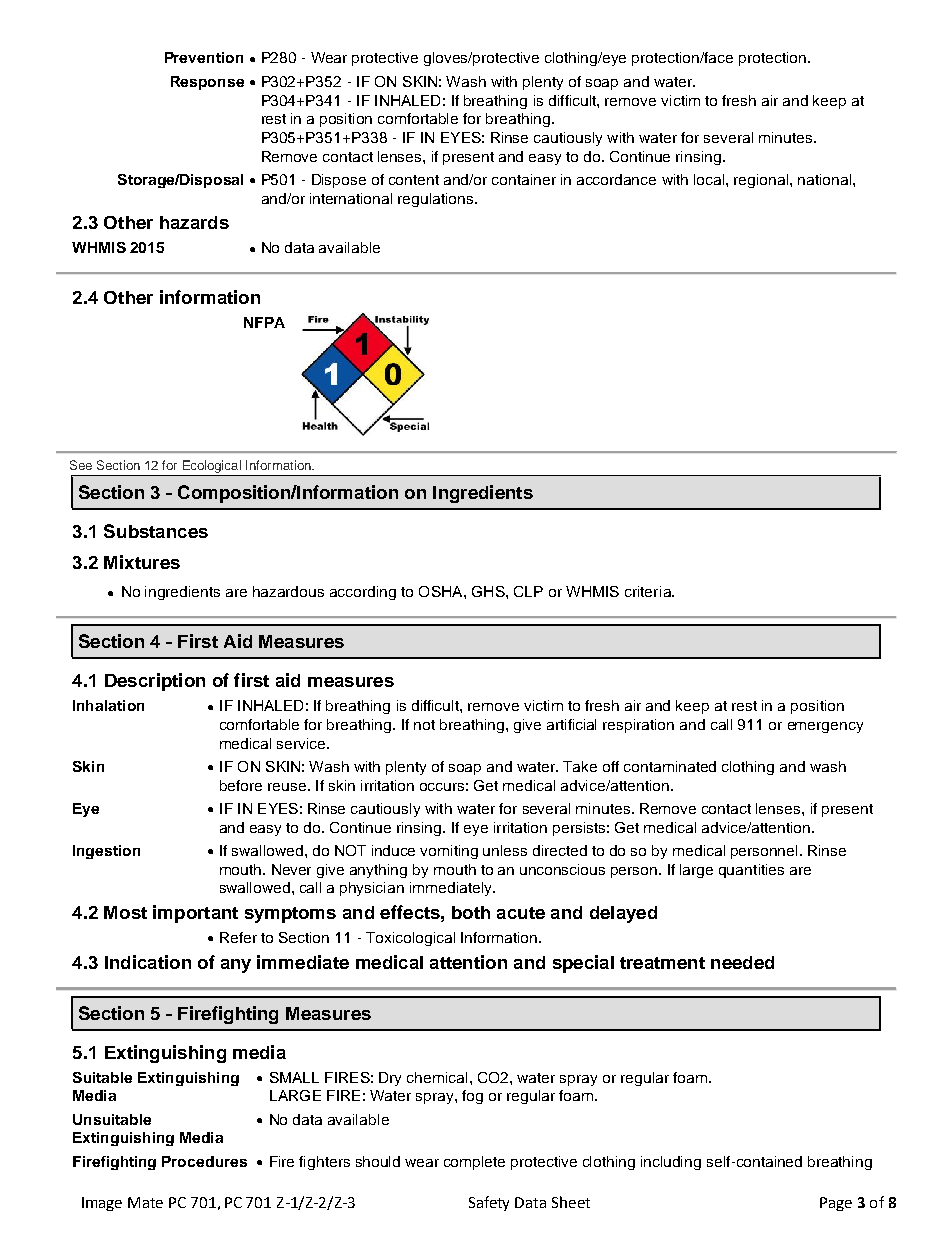 Image resolution: width=952 pixels, height=1233 pixels. What do you see at coordinates (649, 591) in the screenshot?
I see `criteria` at bounding box center [649, 591].
